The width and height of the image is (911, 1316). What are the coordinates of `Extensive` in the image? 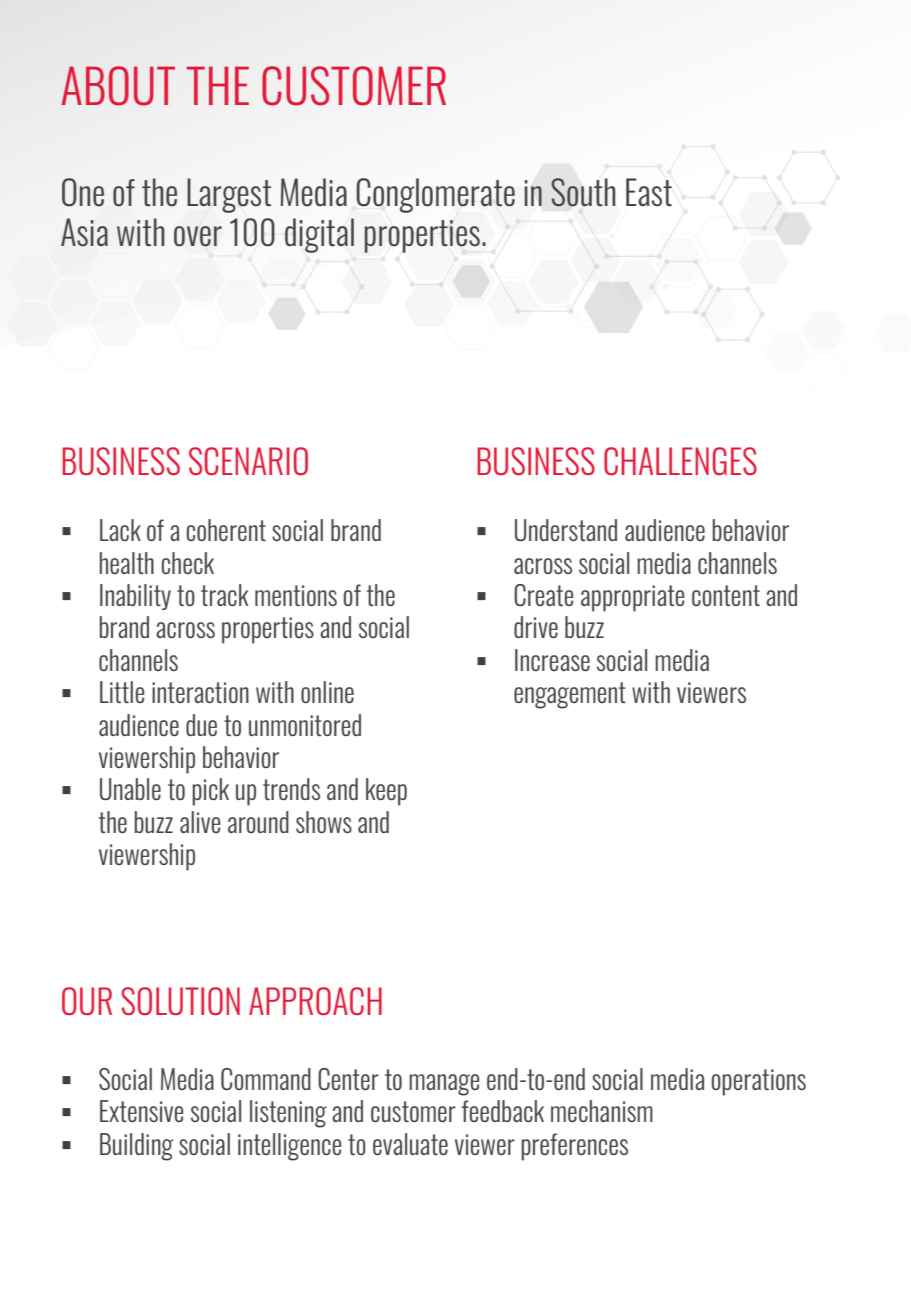 It's located at (141, 1111).
